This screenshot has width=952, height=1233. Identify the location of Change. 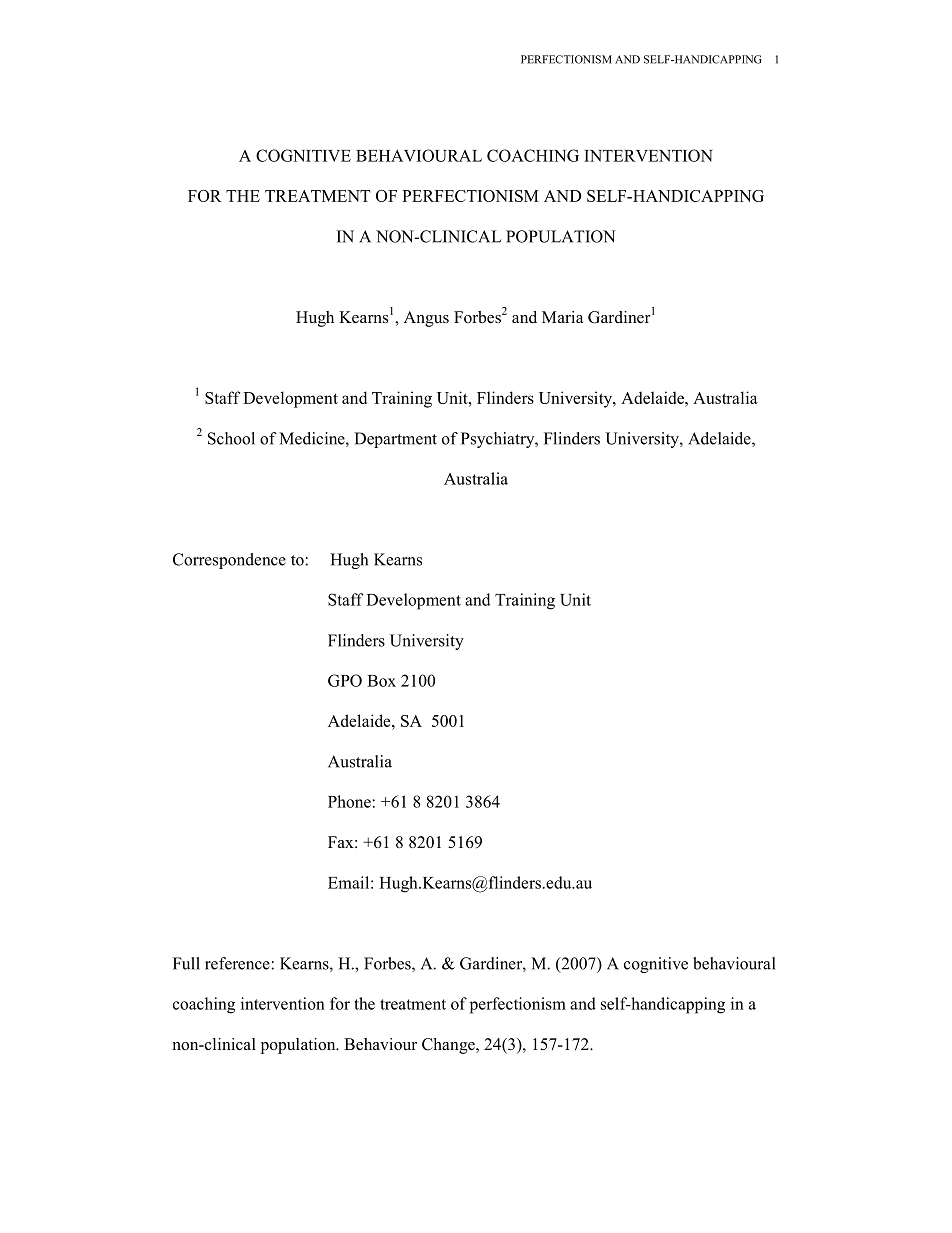
(449, 1046).
